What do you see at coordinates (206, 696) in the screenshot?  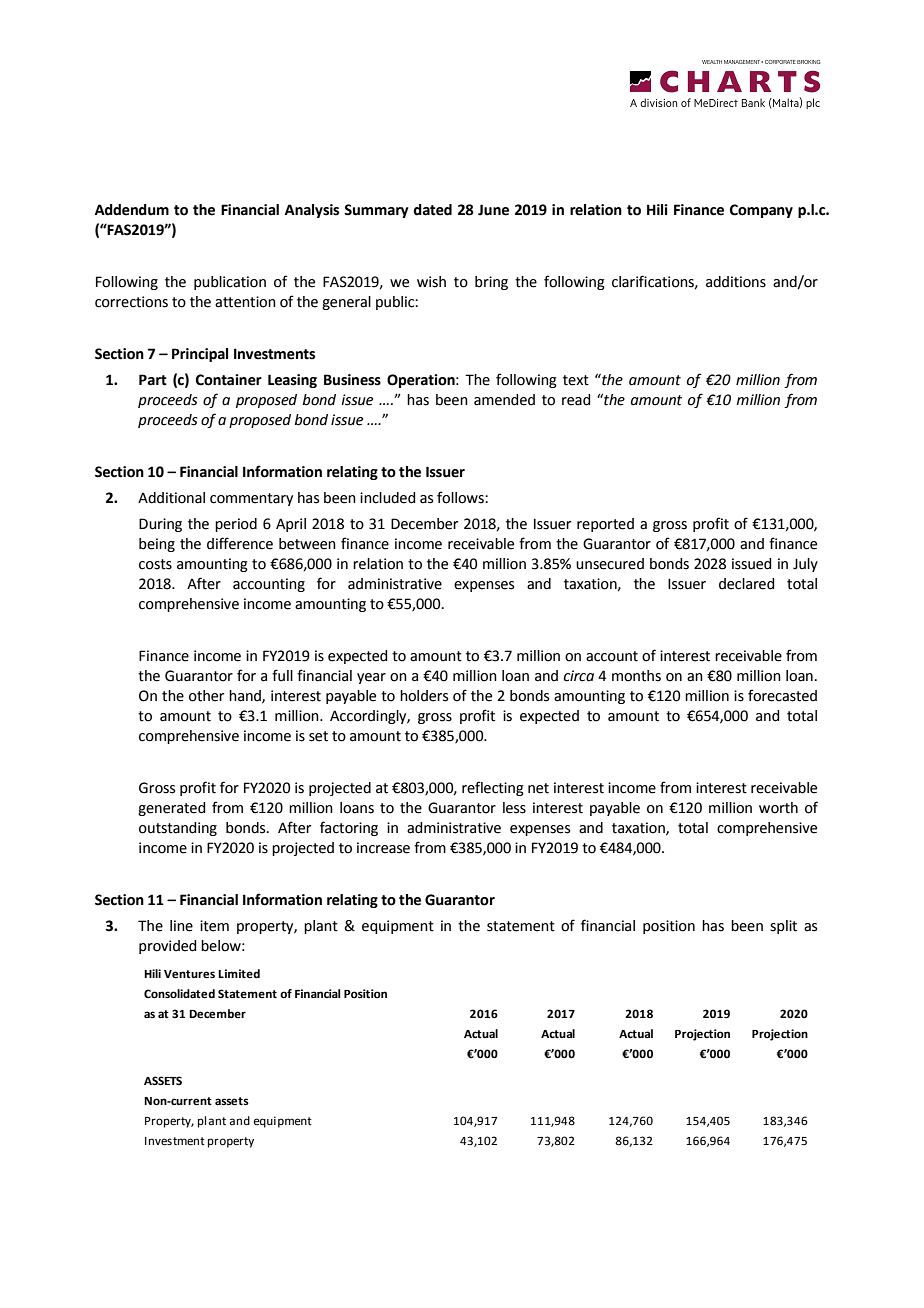 I see `other` at bounding box center [206, 696].
